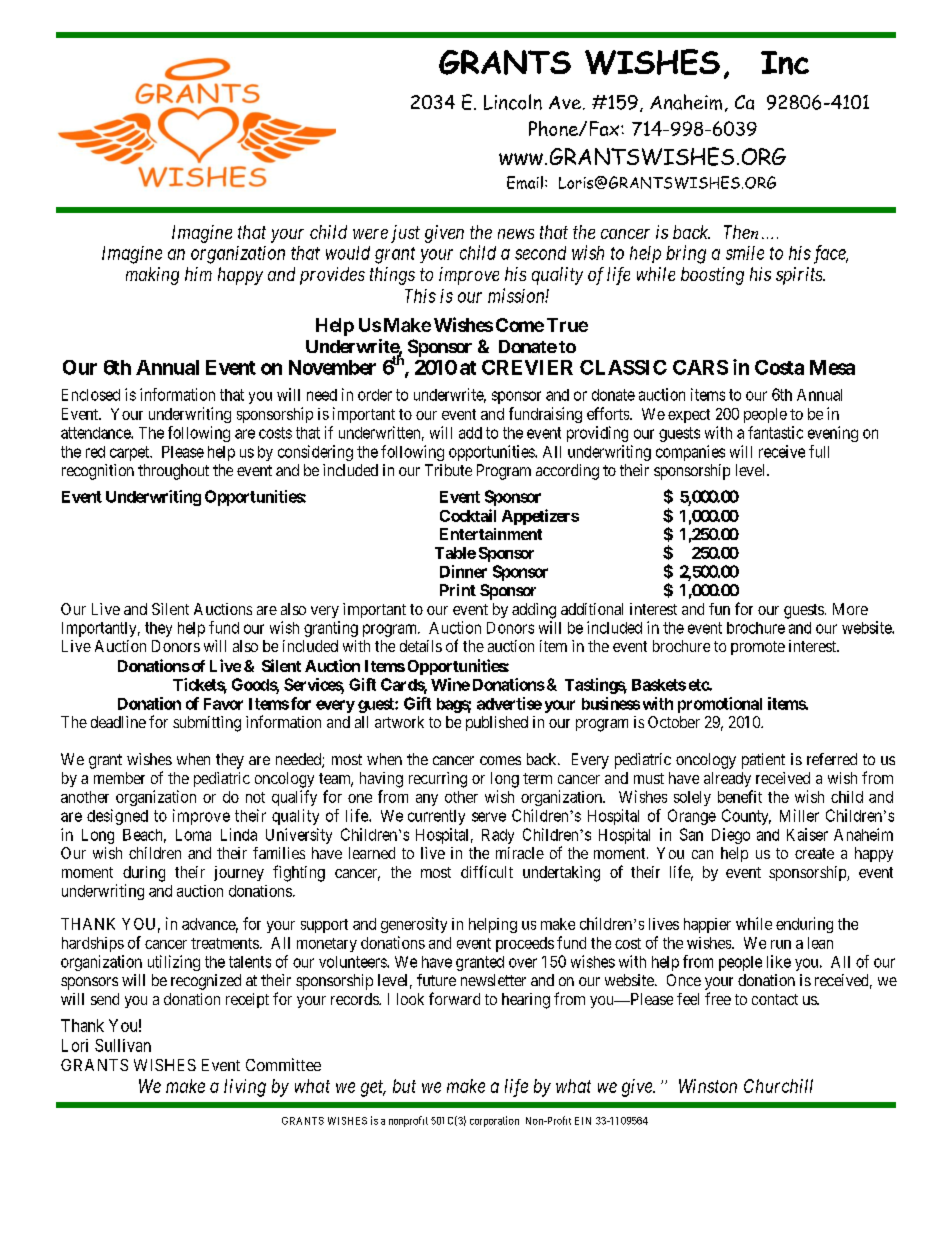  I want to click on living, so click(245, 1088).
